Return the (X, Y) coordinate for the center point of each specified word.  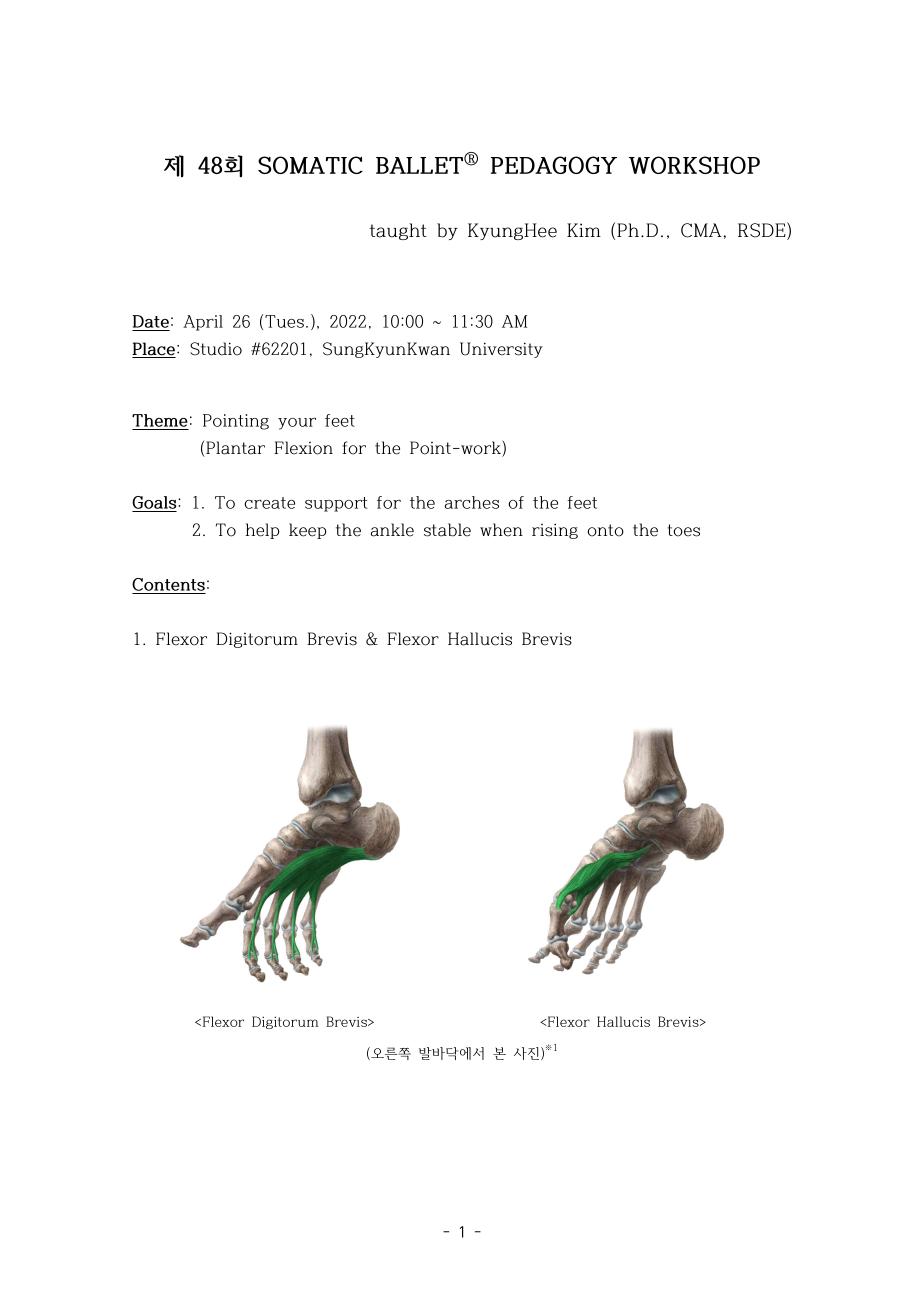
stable (447, 530)
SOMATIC (310, 165)
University (501, 350)
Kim (584, 230)
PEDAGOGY (554, 165)
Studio (216, 349)
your (297, 424)
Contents (168, 584)
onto (605, 530)
